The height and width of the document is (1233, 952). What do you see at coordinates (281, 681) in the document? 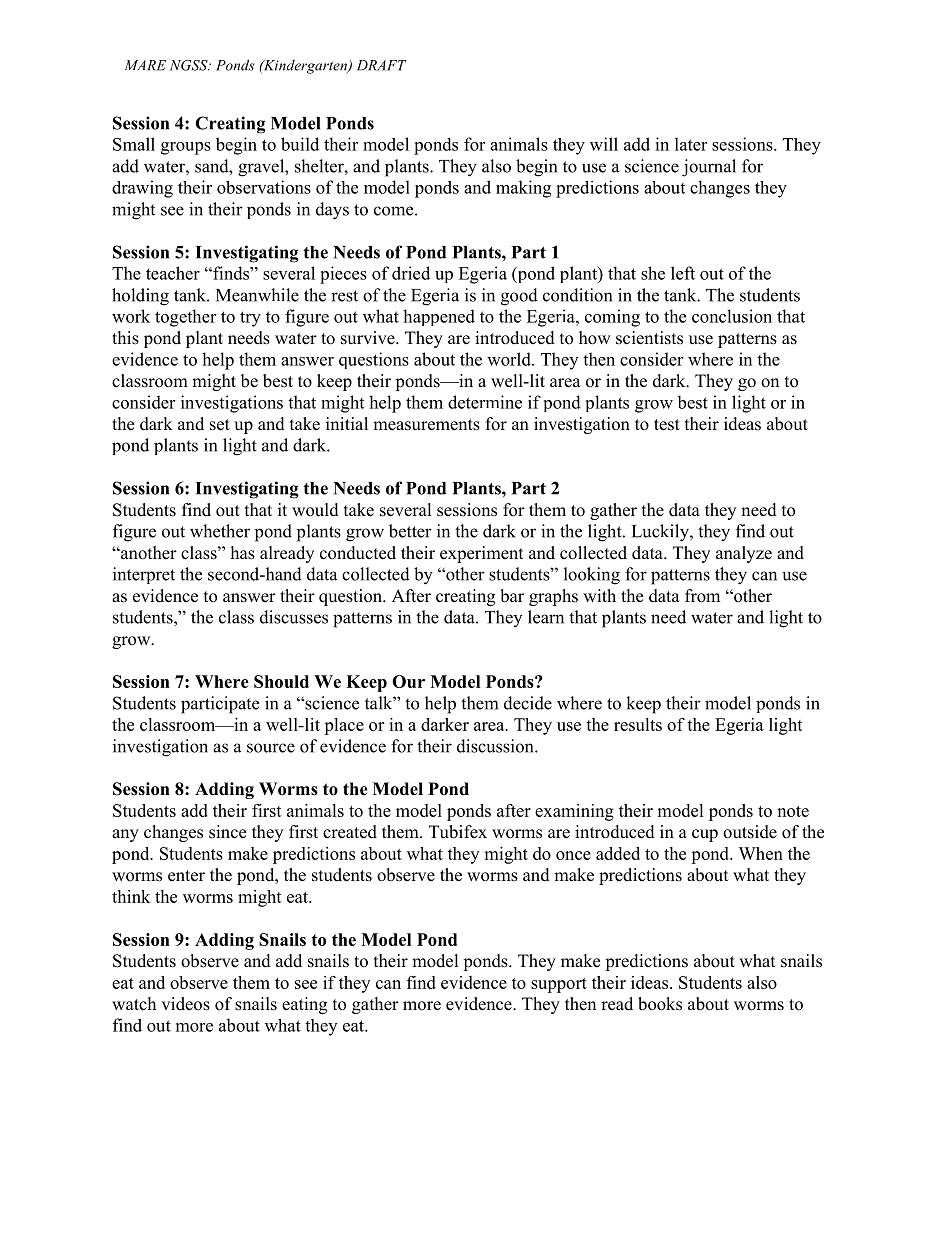
I see `Should` at bounding box center [281, 681].
